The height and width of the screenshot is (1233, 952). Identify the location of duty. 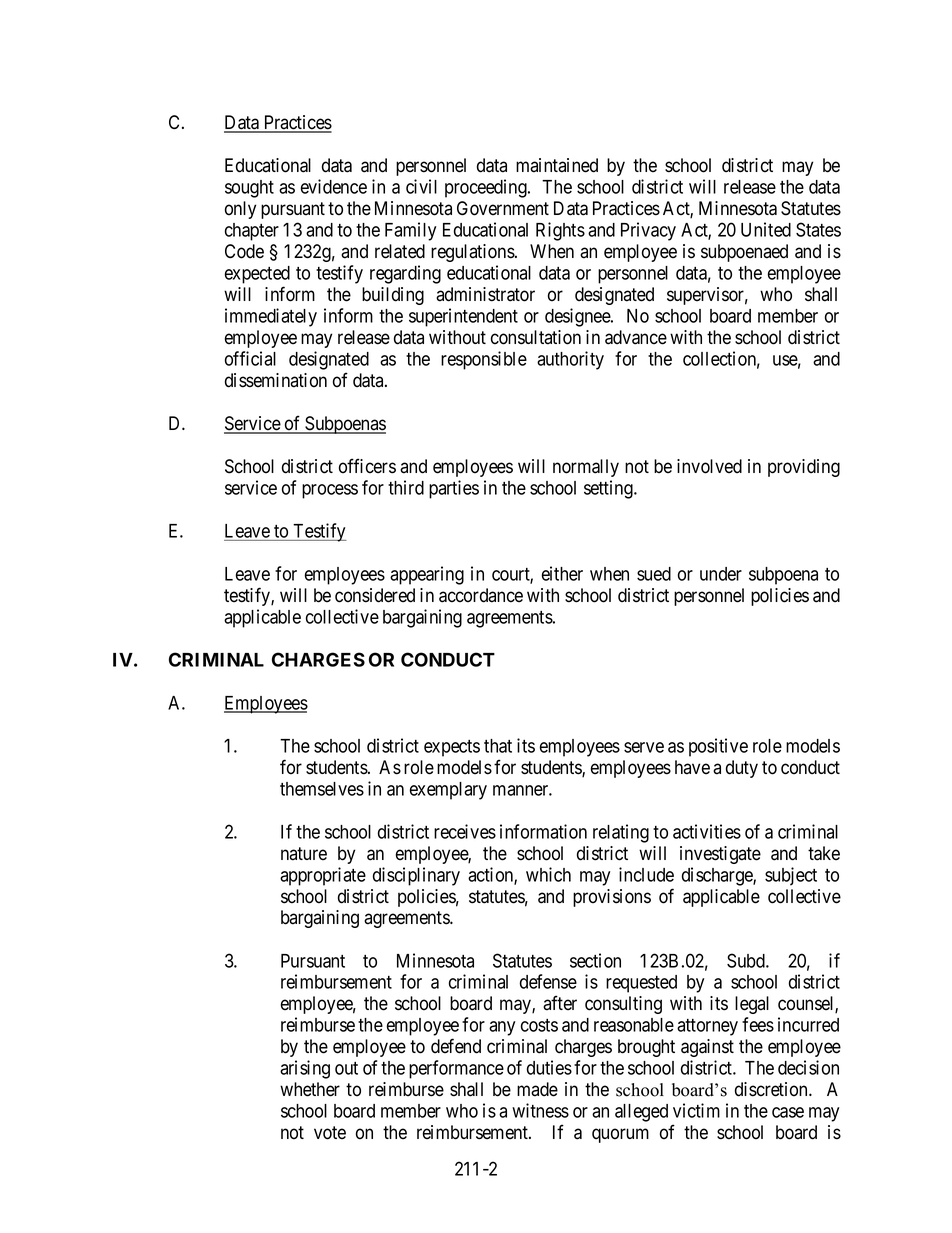
(742, 769).
